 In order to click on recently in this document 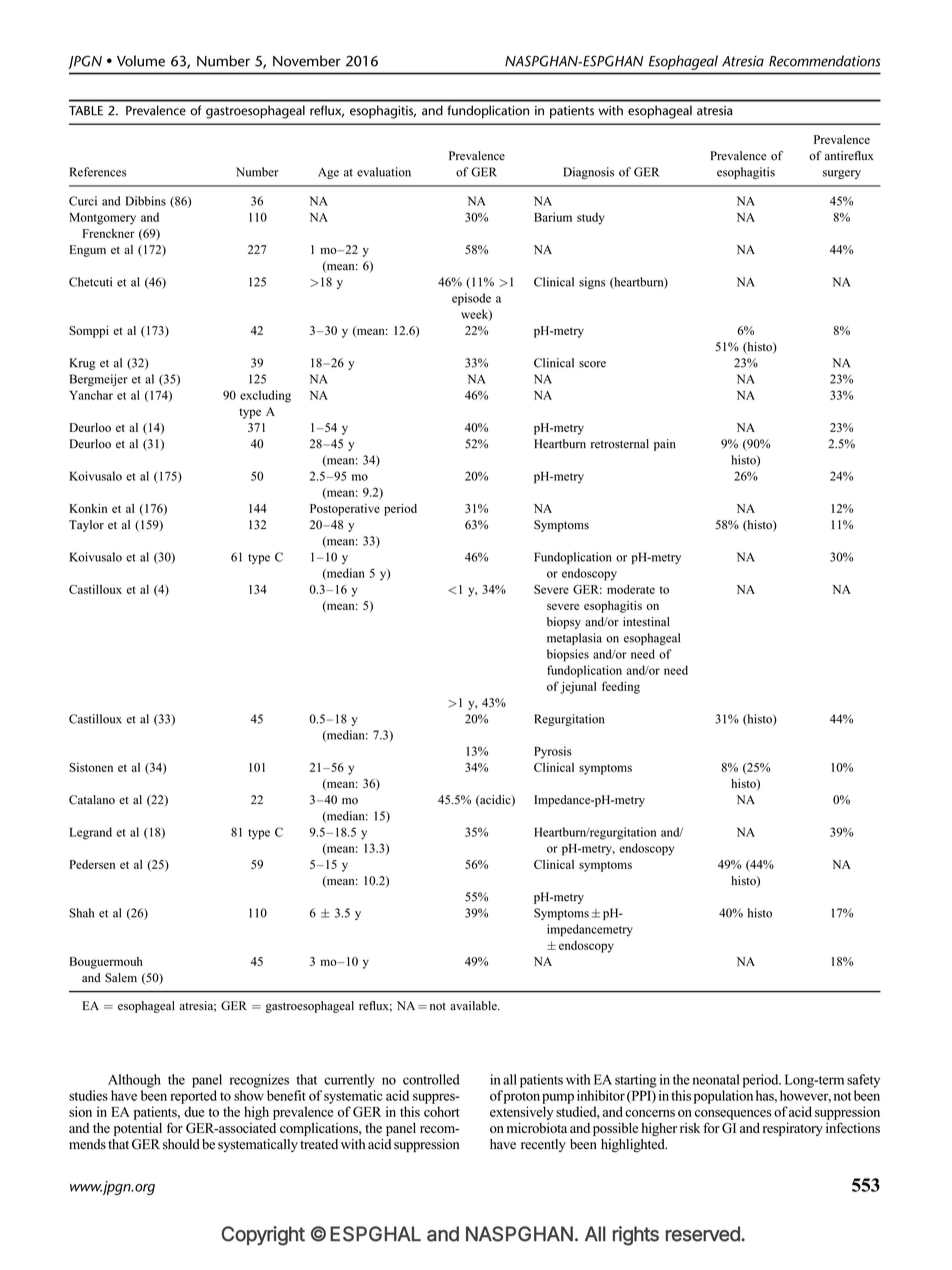, I will do `click(543, 1145)`.
